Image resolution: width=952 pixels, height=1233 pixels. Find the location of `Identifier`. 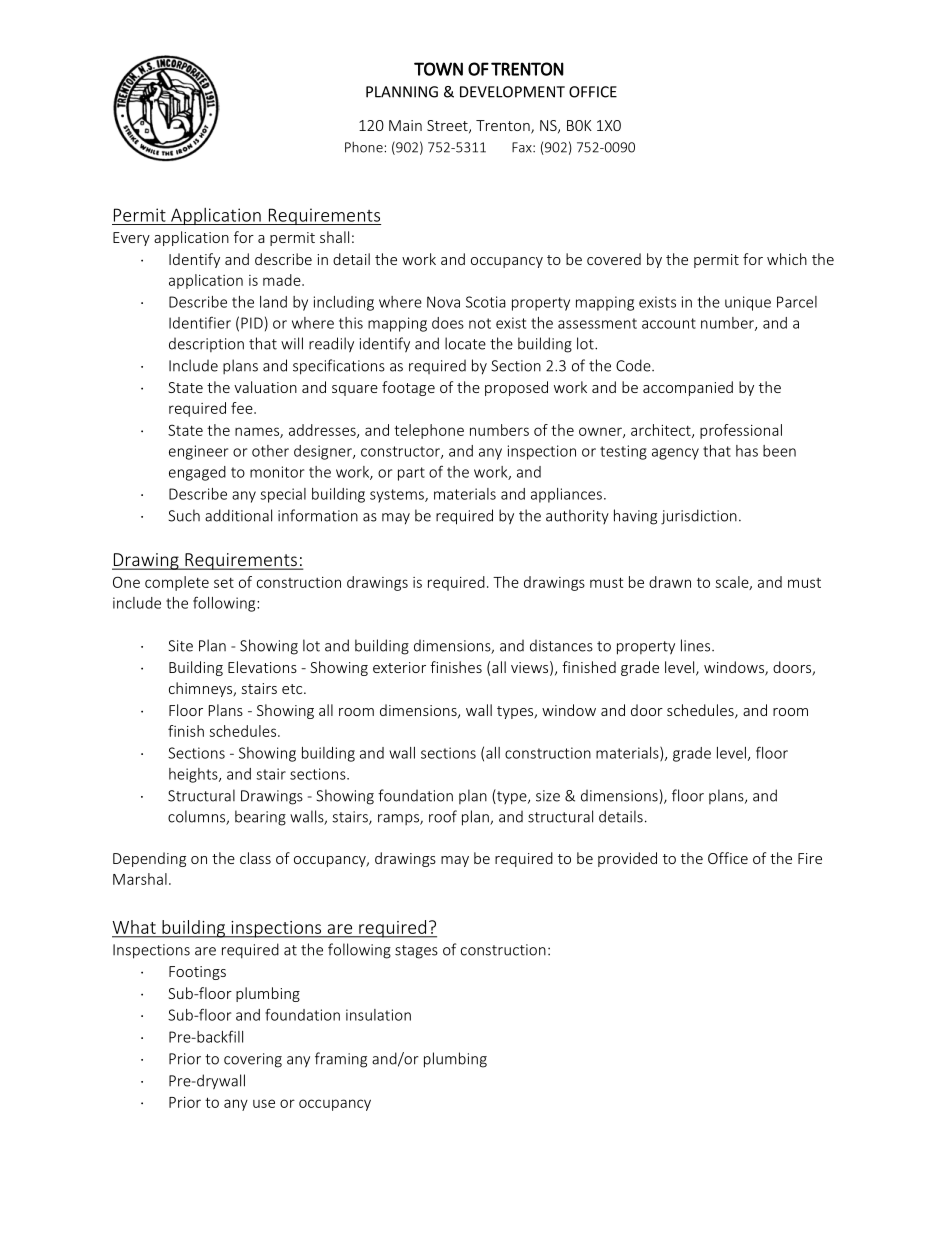

Identifier is located at coordinates (200, 322).
